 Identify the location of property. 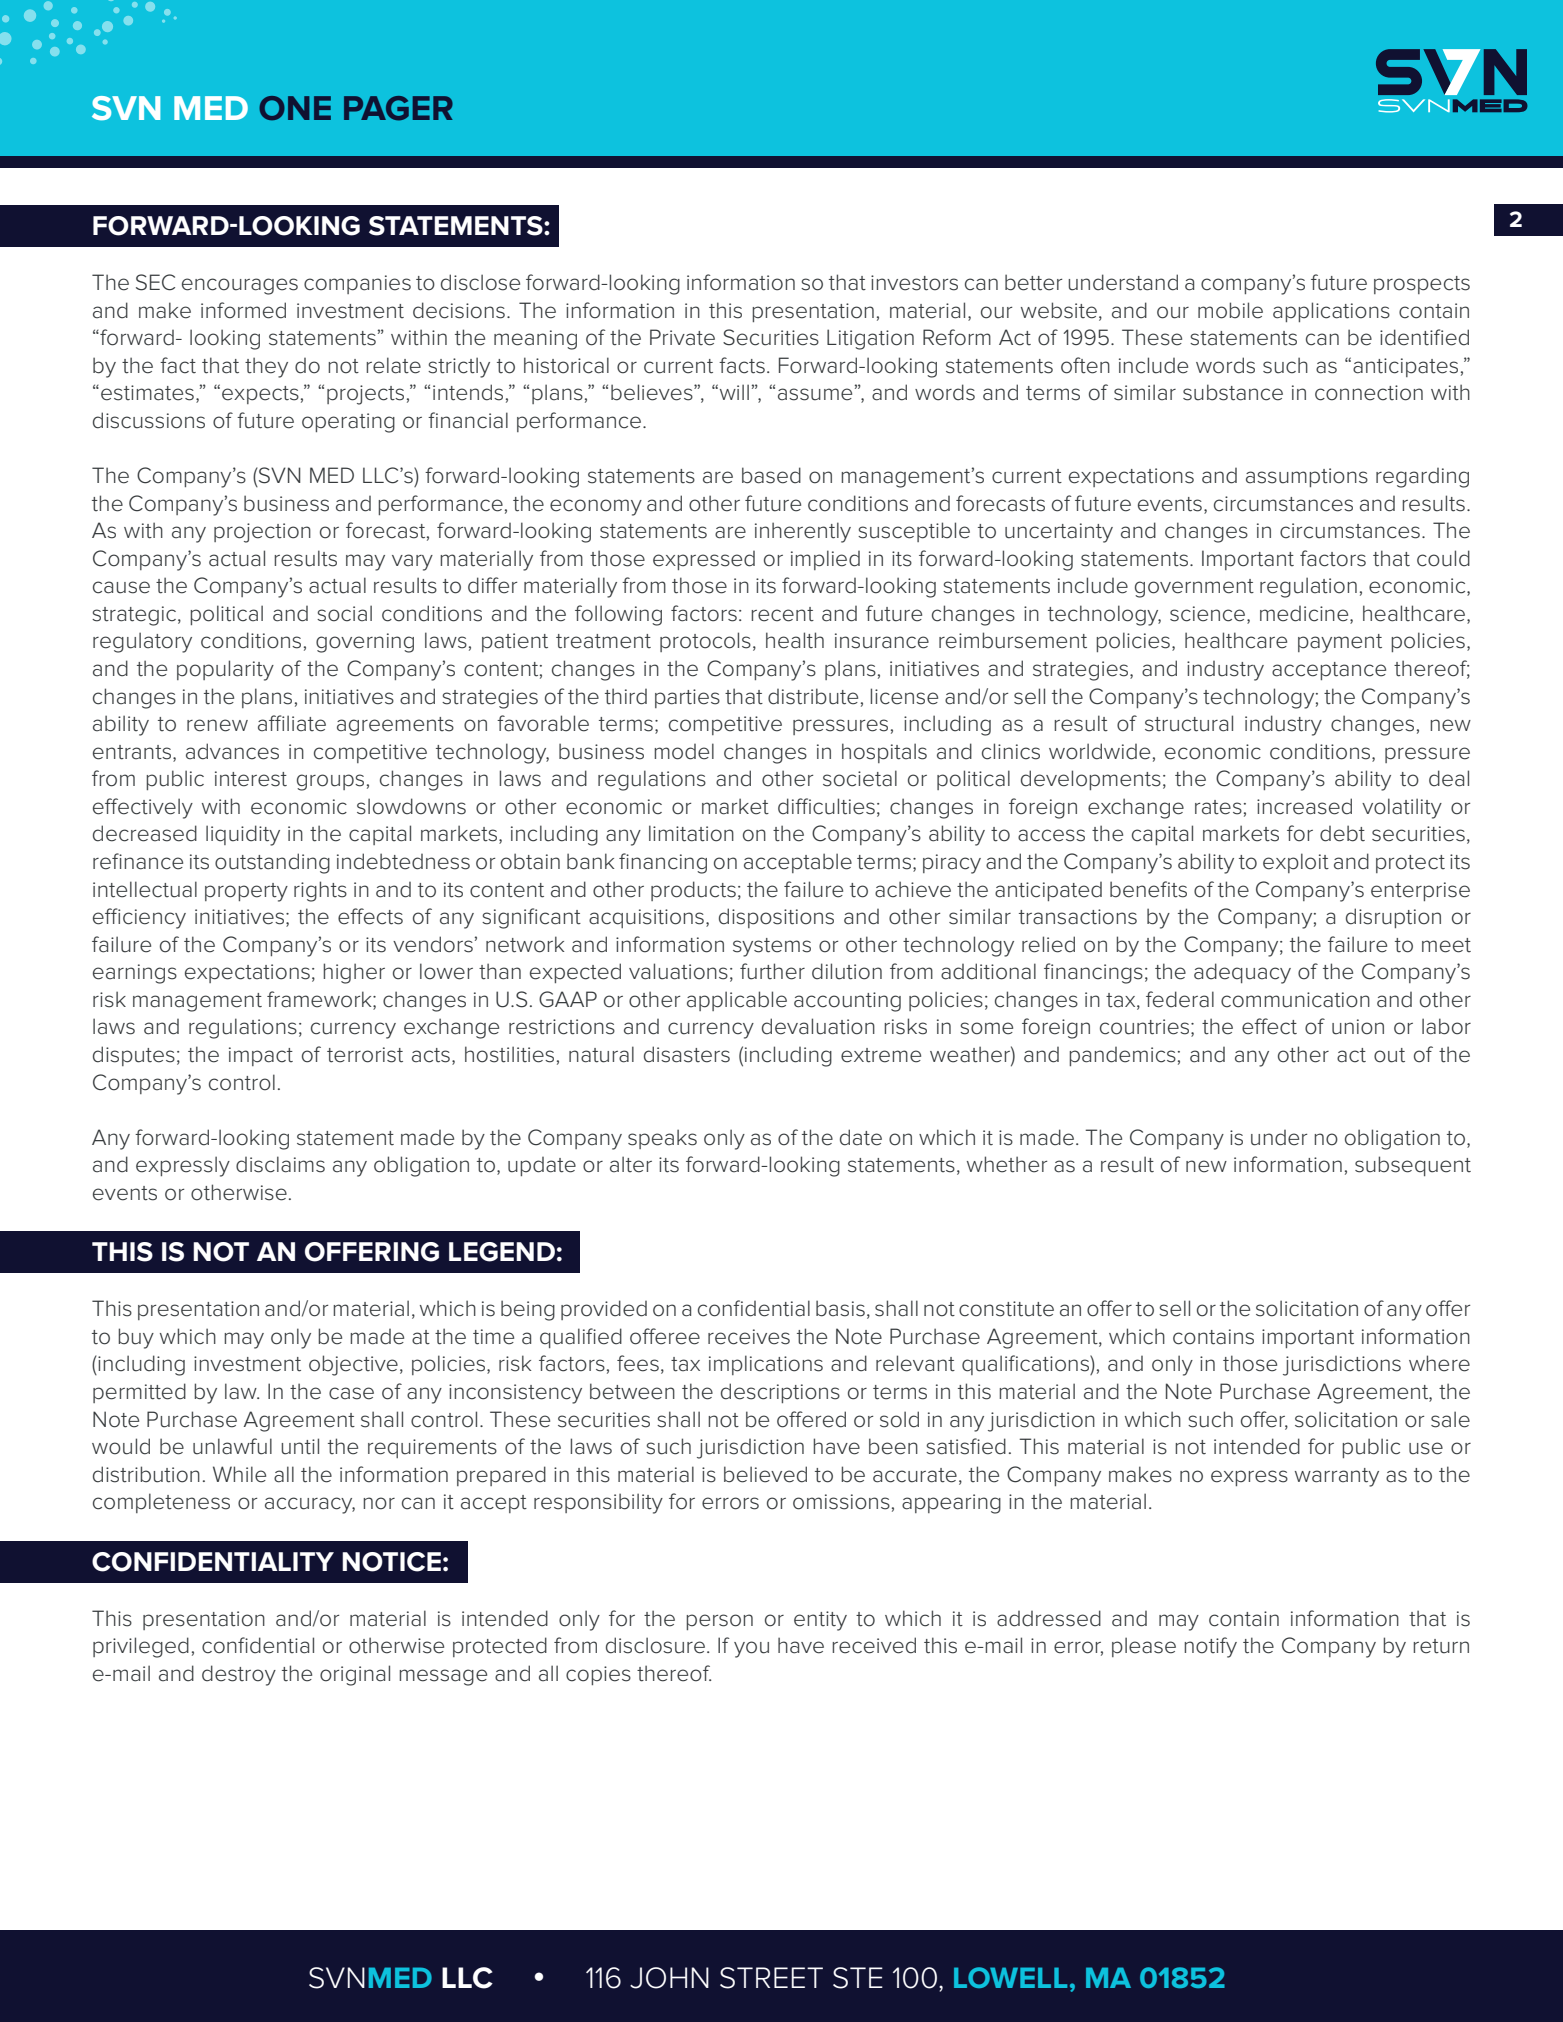
(246, 892).
